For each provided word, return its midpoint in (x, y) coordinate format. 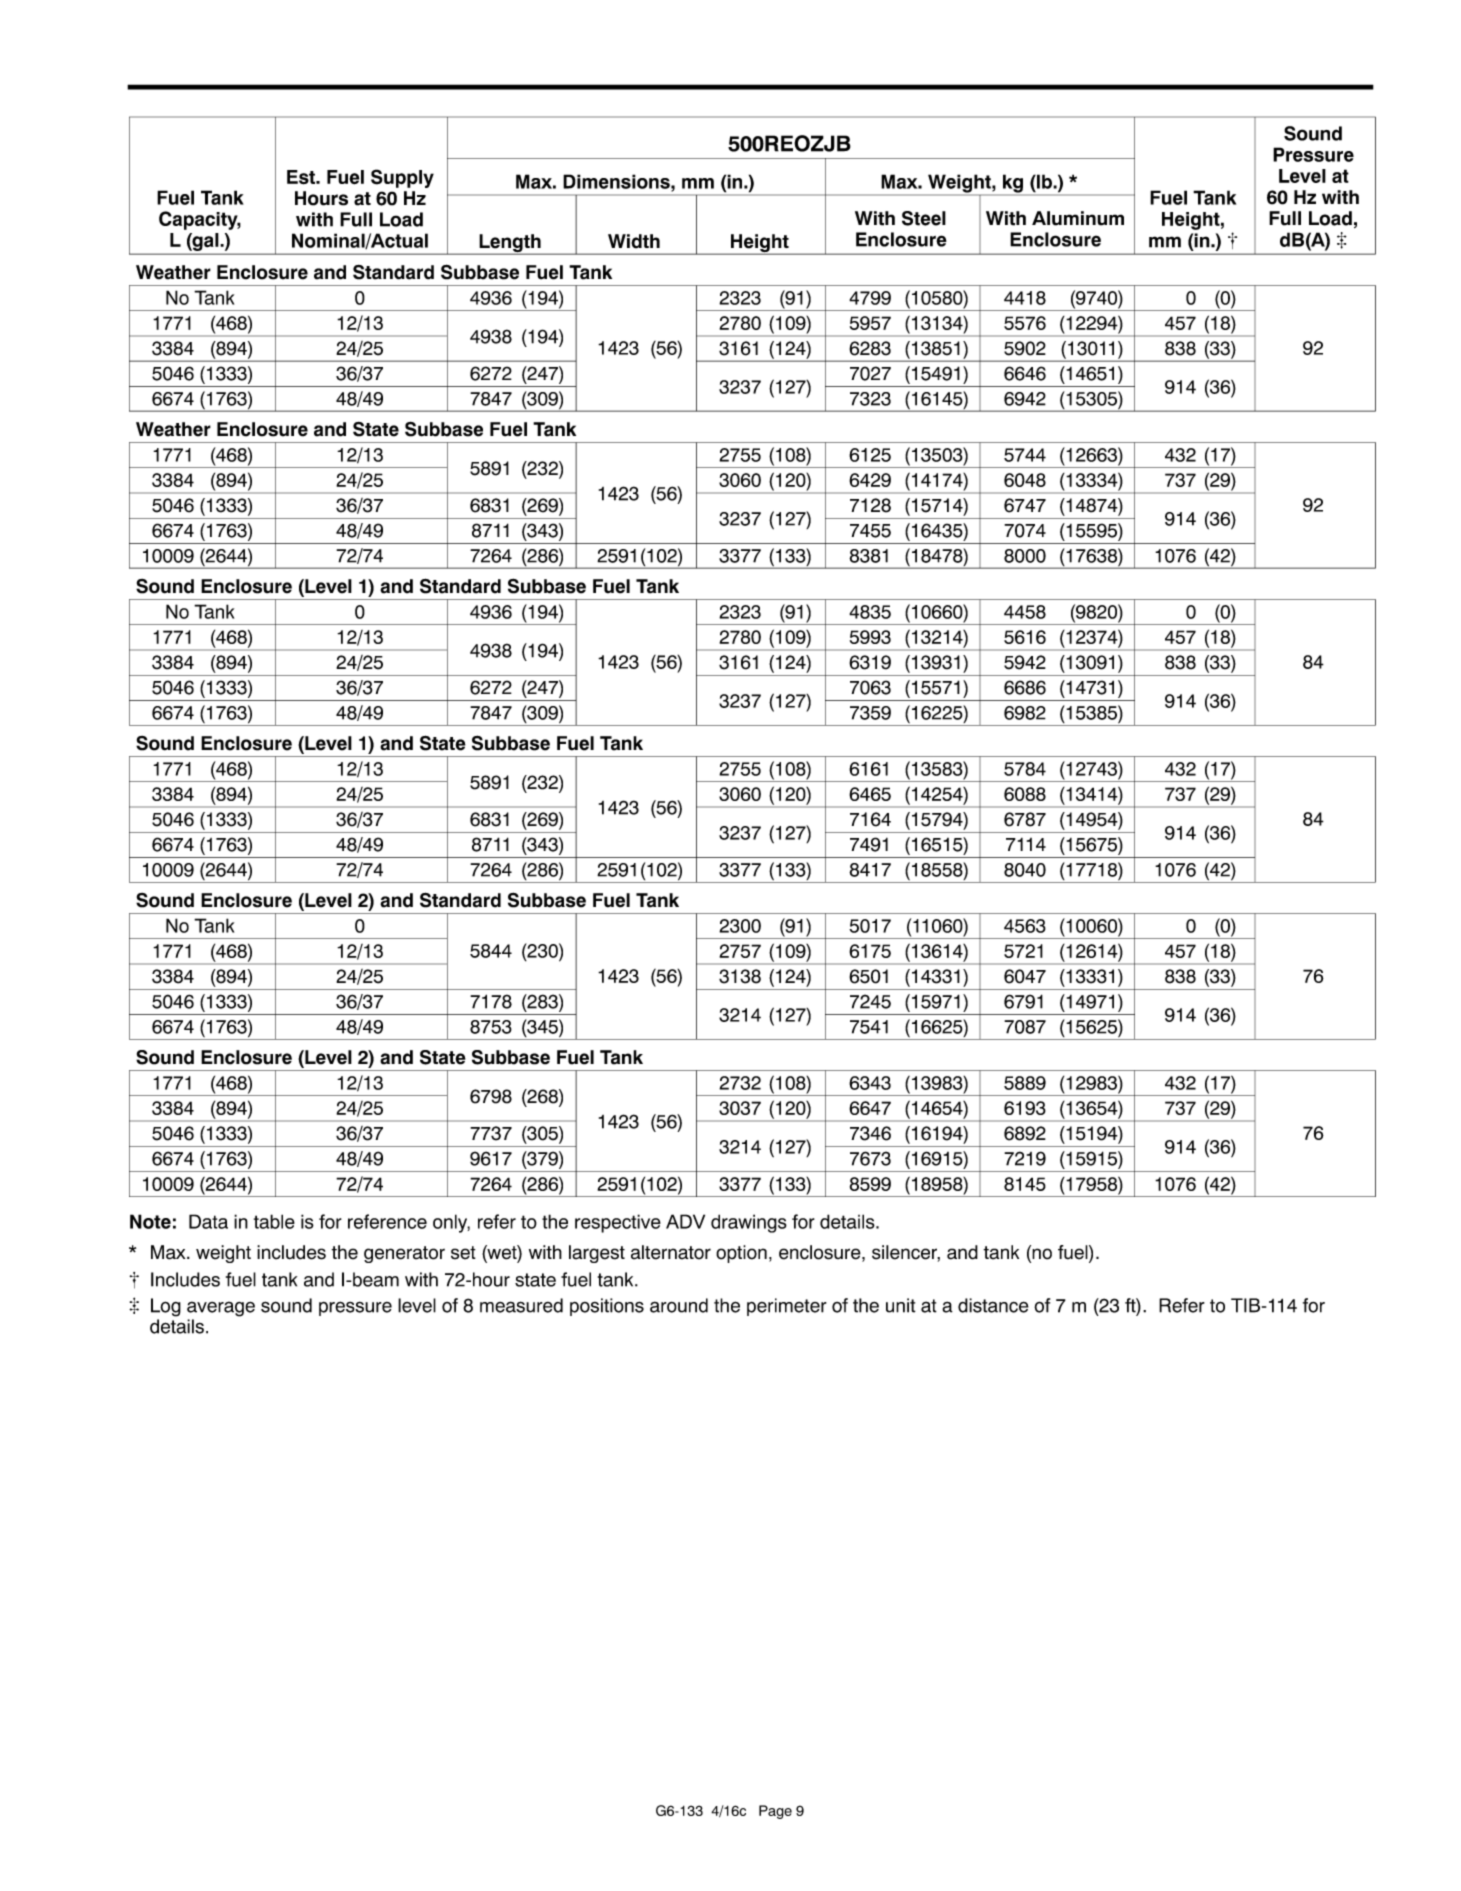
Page (775, 1812)
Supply (402, 178)
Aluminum (1078, 218)
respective (618, 1223)
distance (993, 1305)
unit (901, 1305)
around (679, 1305)
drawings (749, 1223)
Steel (924, 218)
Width (634, 241)
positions (607, 1307)
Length (510, 244)
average (221, 1309)
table (274, 1221)
